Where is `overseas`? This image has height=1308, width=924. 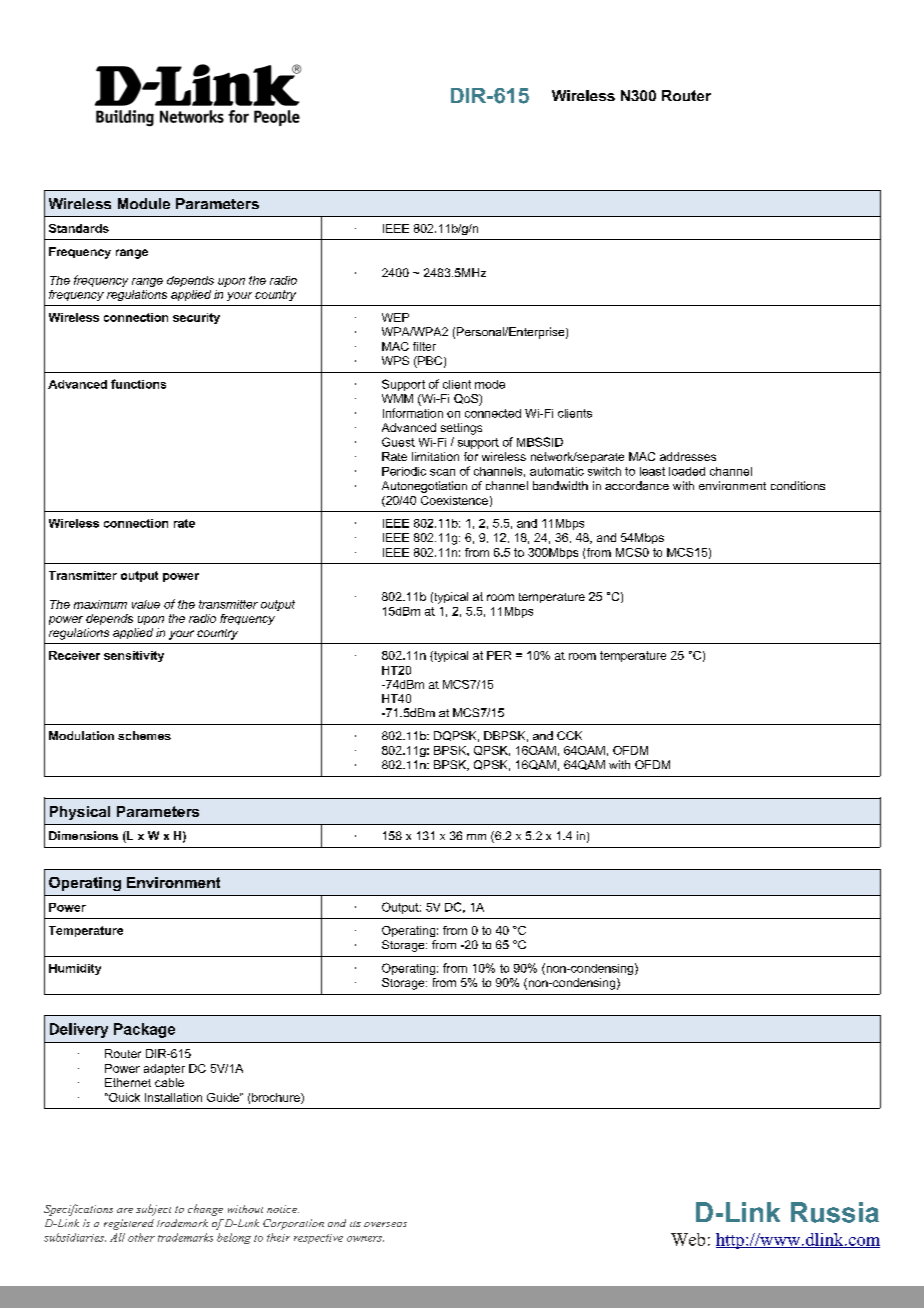 overseas is located at coordinates (385, 1224).
